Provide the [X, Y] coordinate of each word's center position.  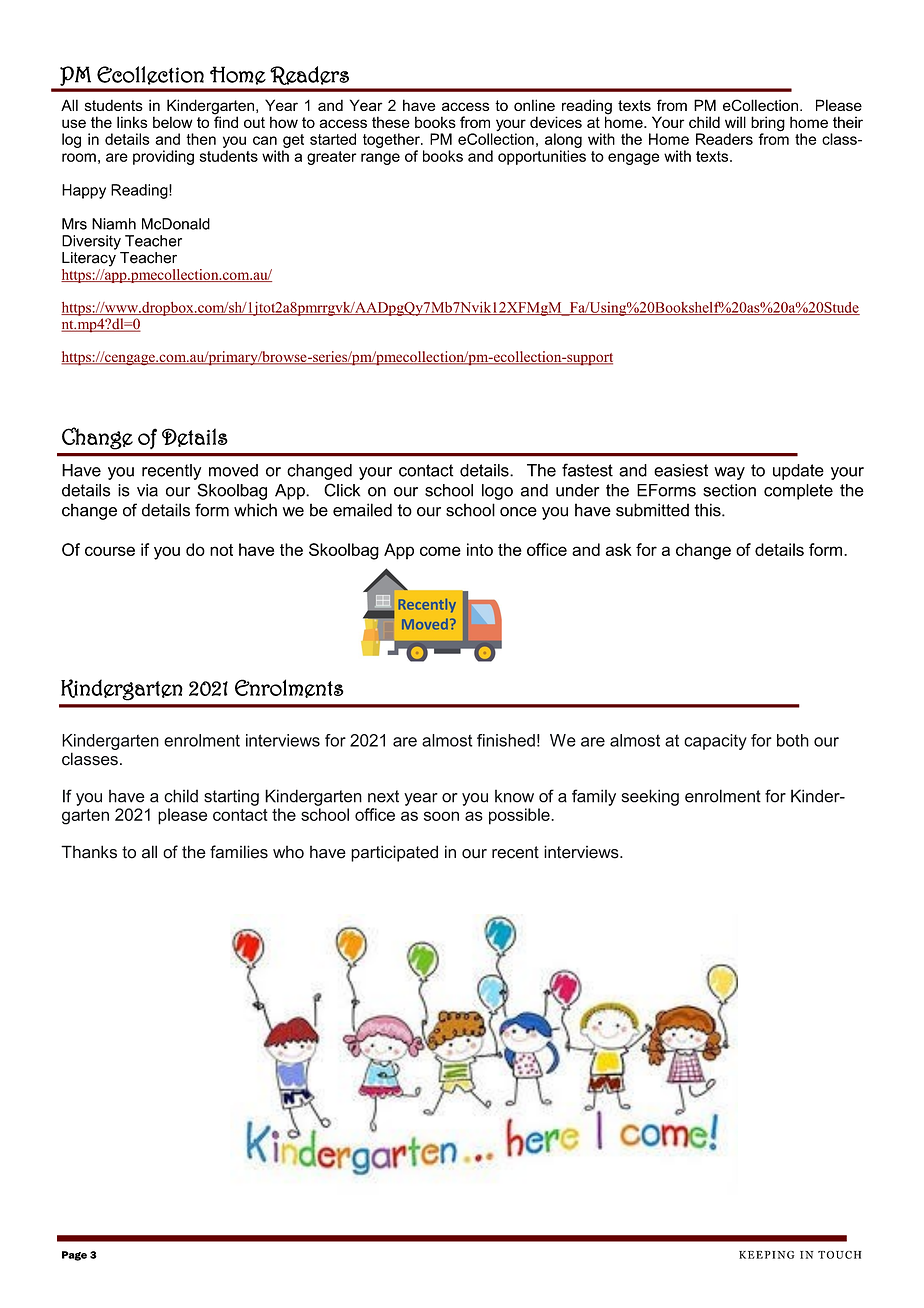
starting [231, 798]
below [173, 122]
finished [506, 740]
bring [768, 125]
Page [74, 1256]
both [793, 740]
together [392, 140]
